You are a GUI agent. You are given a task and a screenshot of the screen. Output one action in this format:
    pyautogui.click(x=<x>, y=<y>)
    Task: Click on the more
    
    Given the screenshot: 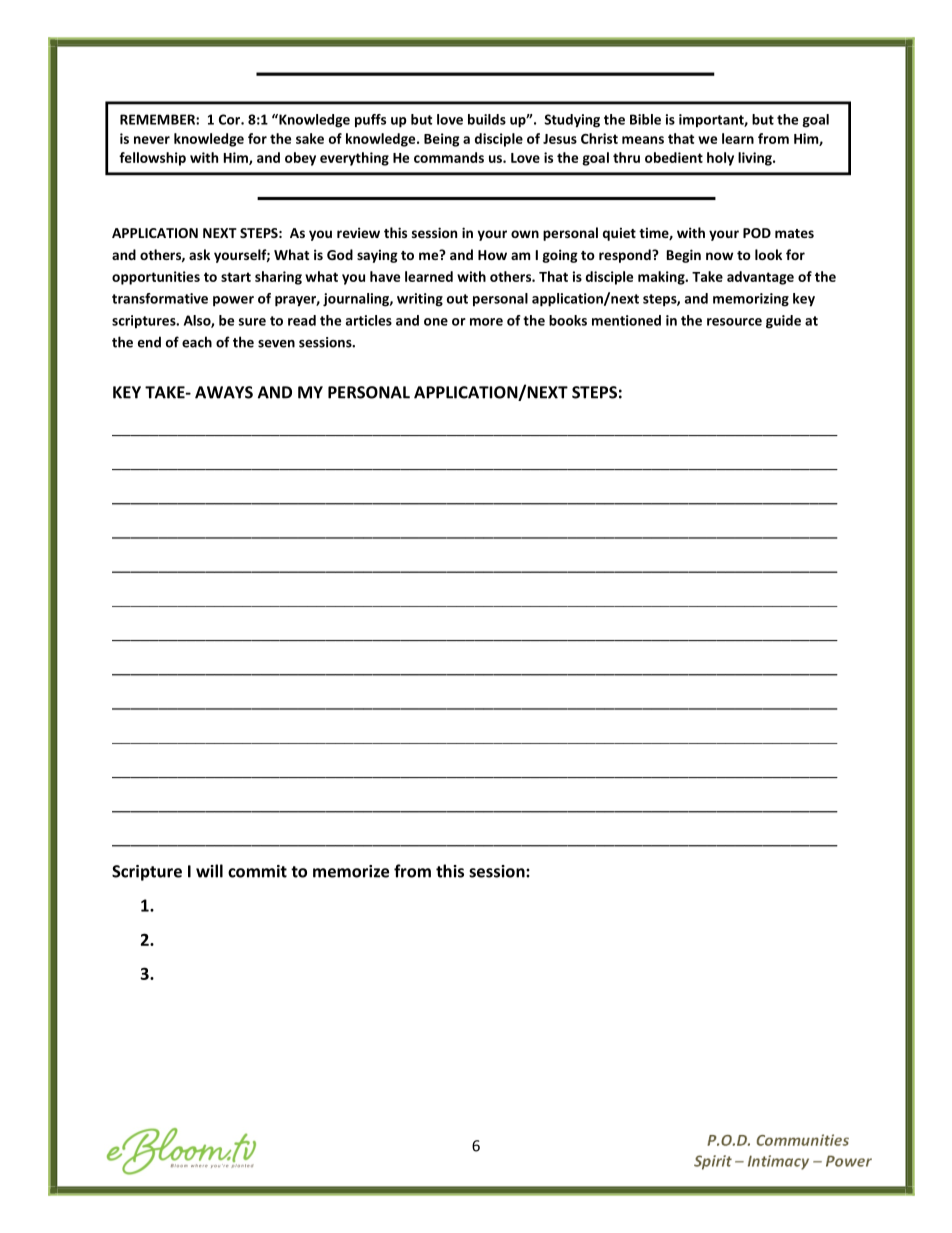 What is the action you would take?
    pyautogui.click(x=486, y=322)
